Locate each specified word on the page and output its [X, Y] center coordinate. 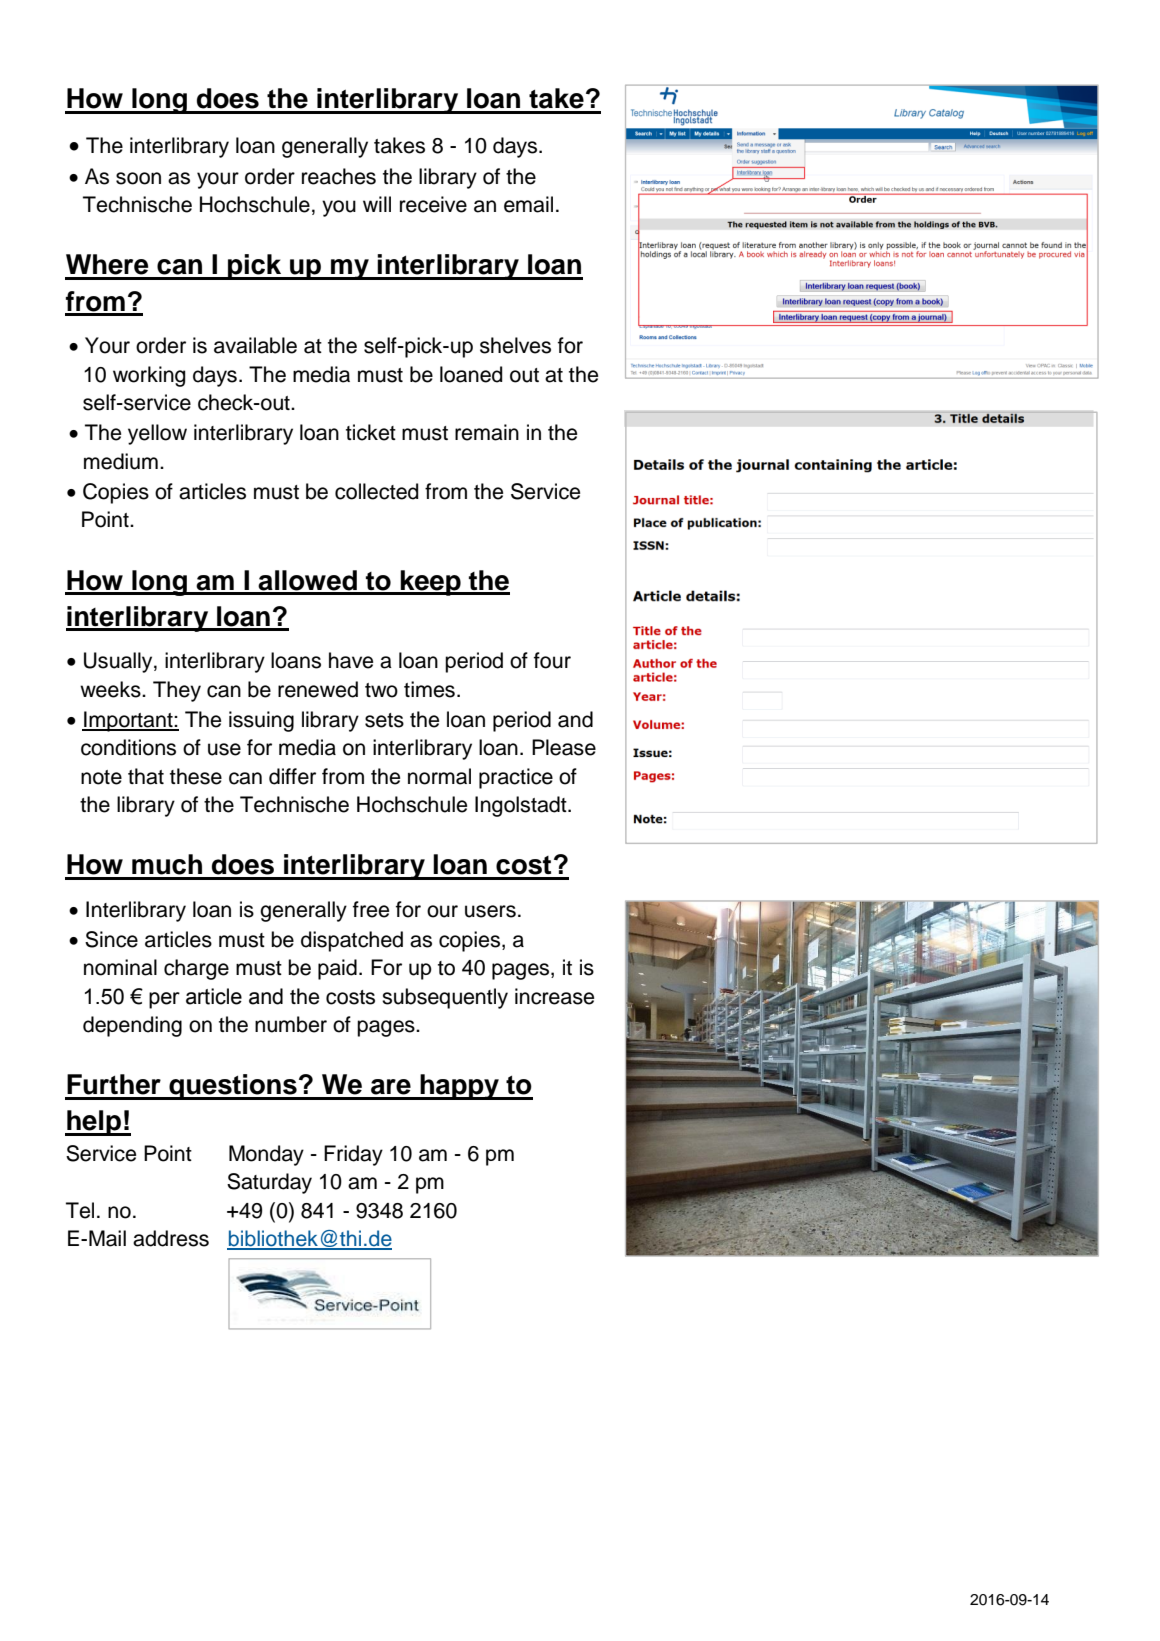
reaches [339, 176]
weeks [111, 689]
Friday [353, 1155]
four [552, 660]
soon [138, 178]
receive [433, 204]
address [171, 1238]
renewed [318, 689]
